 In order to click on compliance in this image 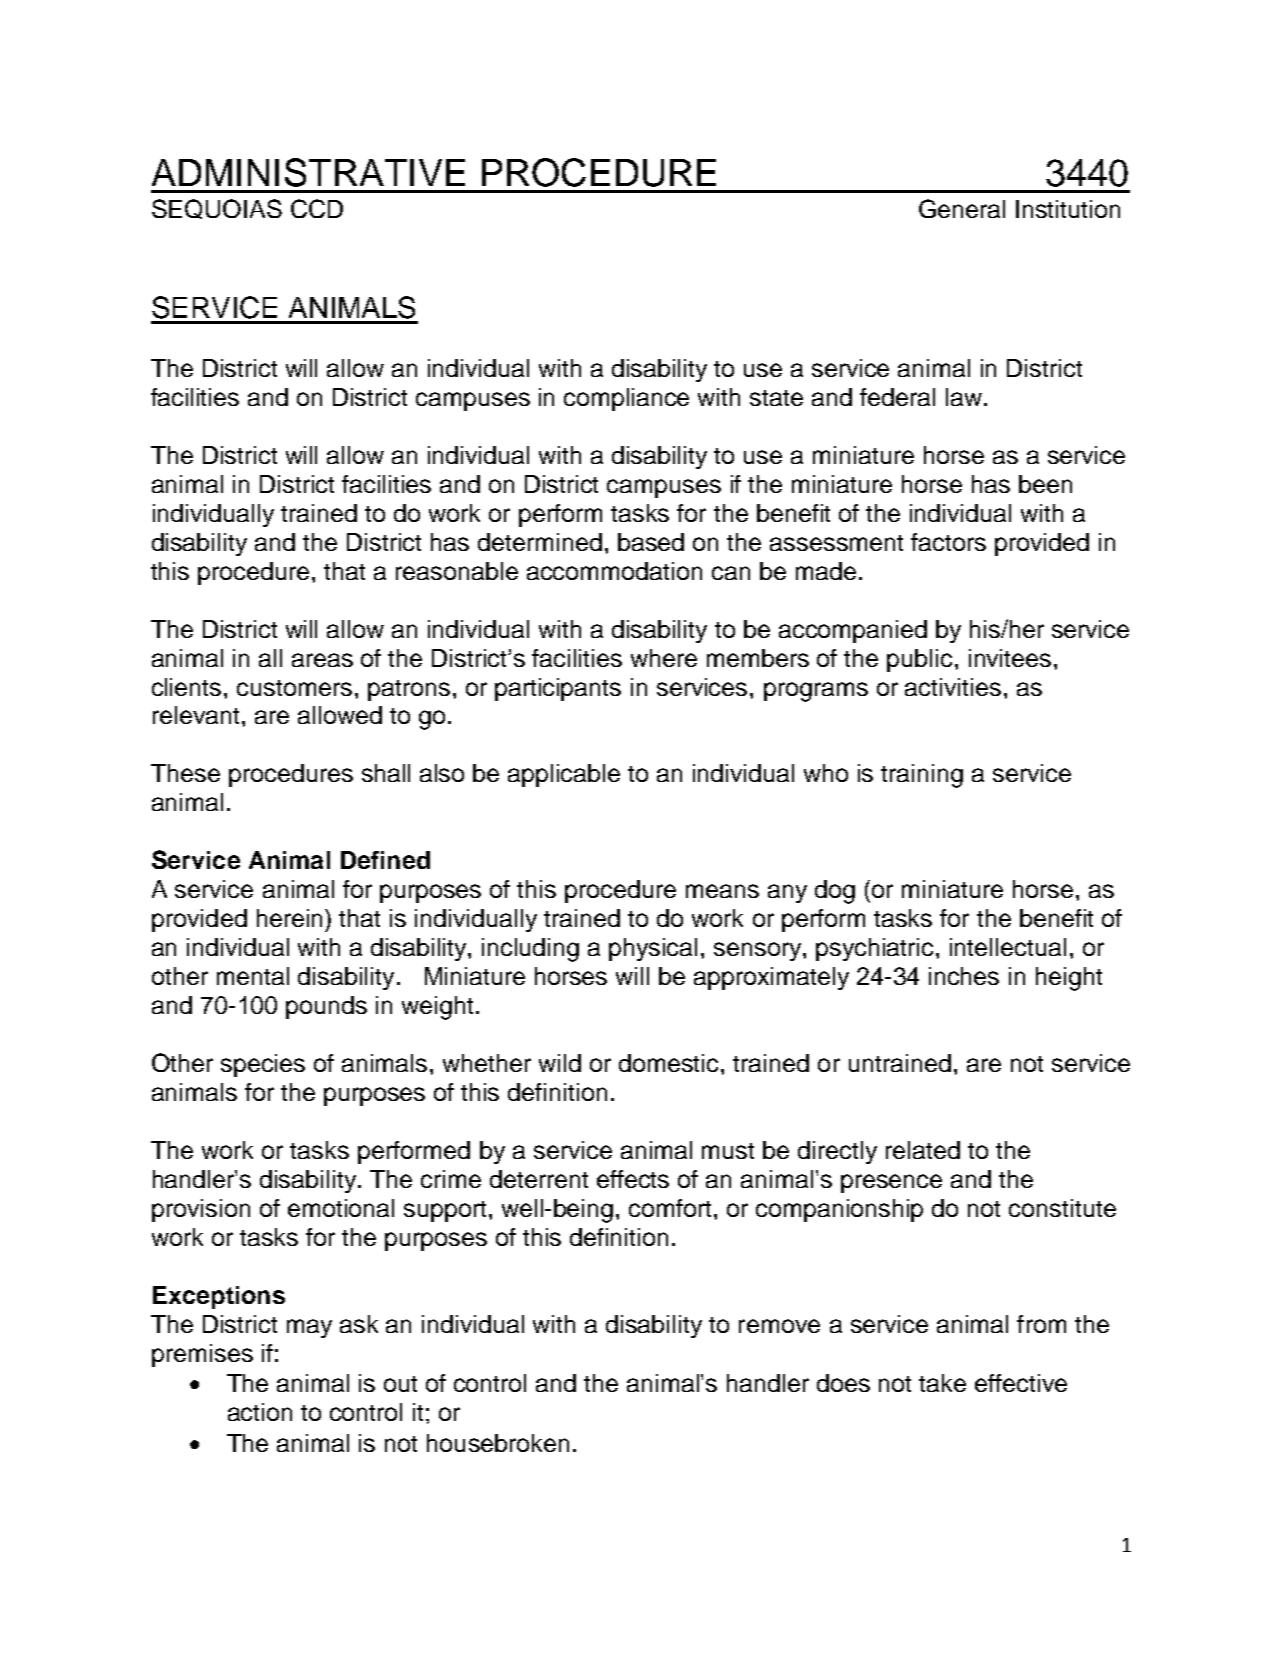, I will do `click(626, 399)`.
